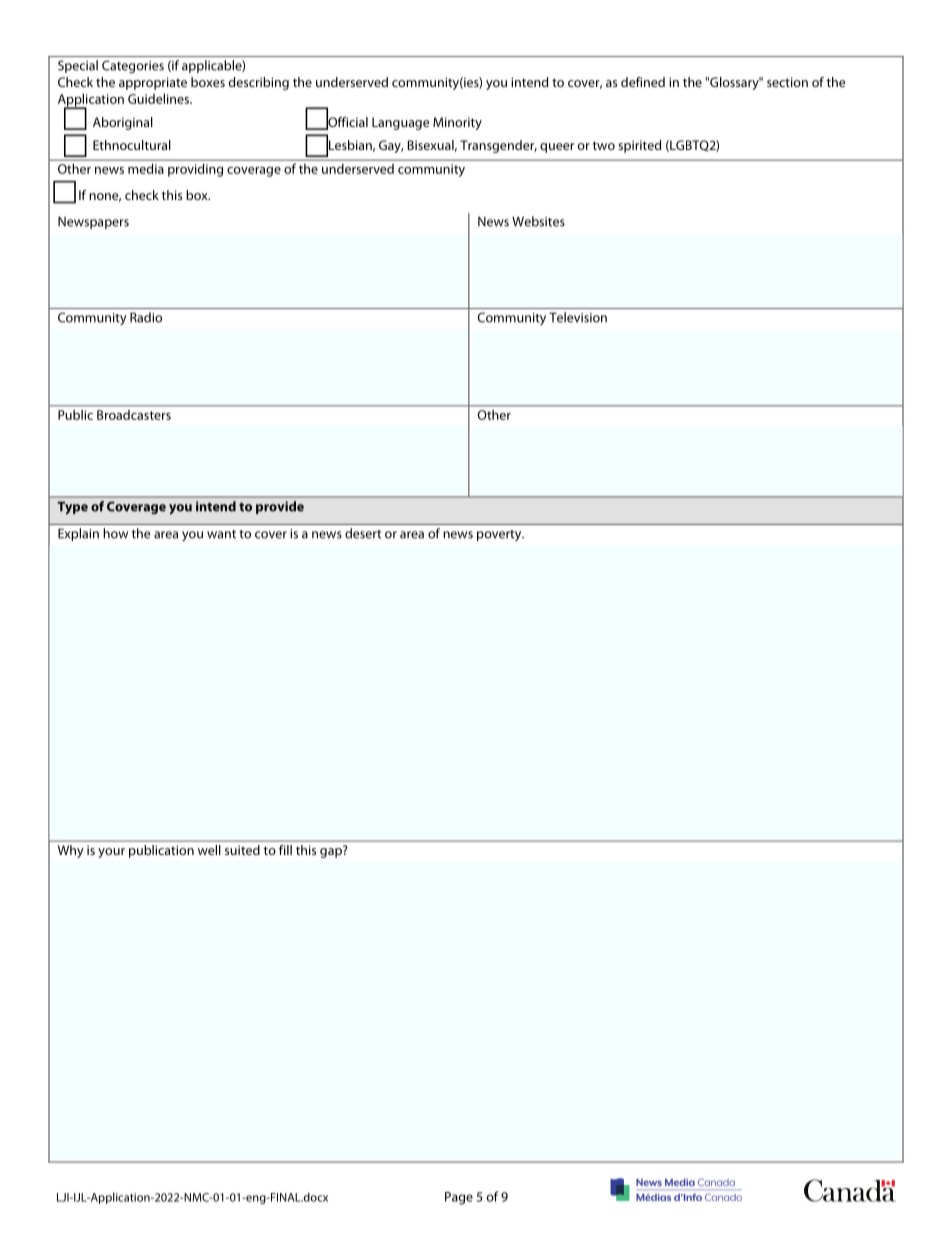 Image resolution: width=952 pixels, height=1233 pixels. Describe the element at coordinates (159, 98) in the document. I see `Guidelines` at that location.
